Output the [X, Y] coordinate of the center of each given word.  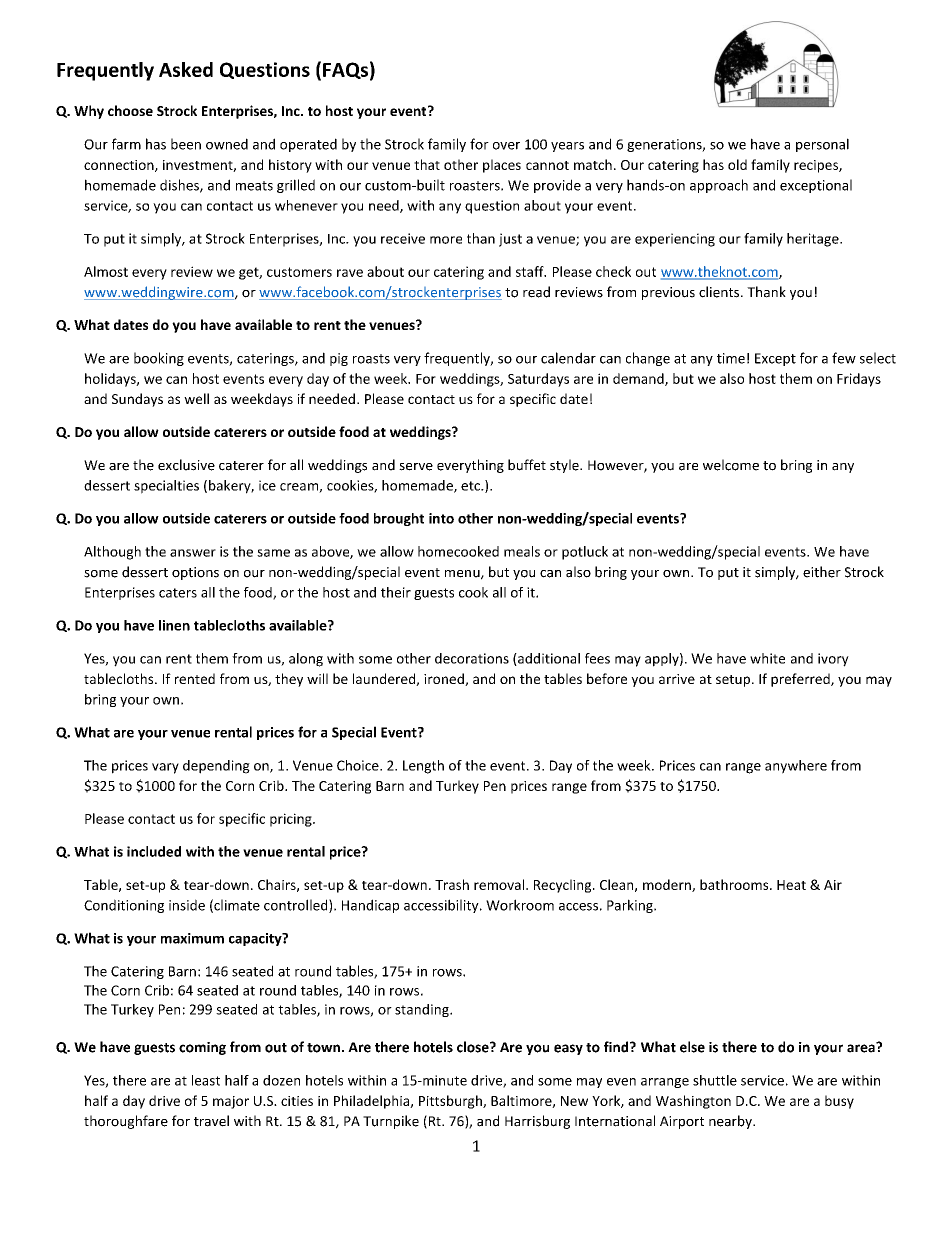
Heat [791, 885]
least [206, 1080]
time [731, 358]
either [822, 572]
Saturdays [538, 380]
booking [159, 359]
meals [522, 551]
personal [822, 145]
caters [178, 593]
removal [499, 884]
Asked [186, 69]
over [506, 146]
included [154, 851]
